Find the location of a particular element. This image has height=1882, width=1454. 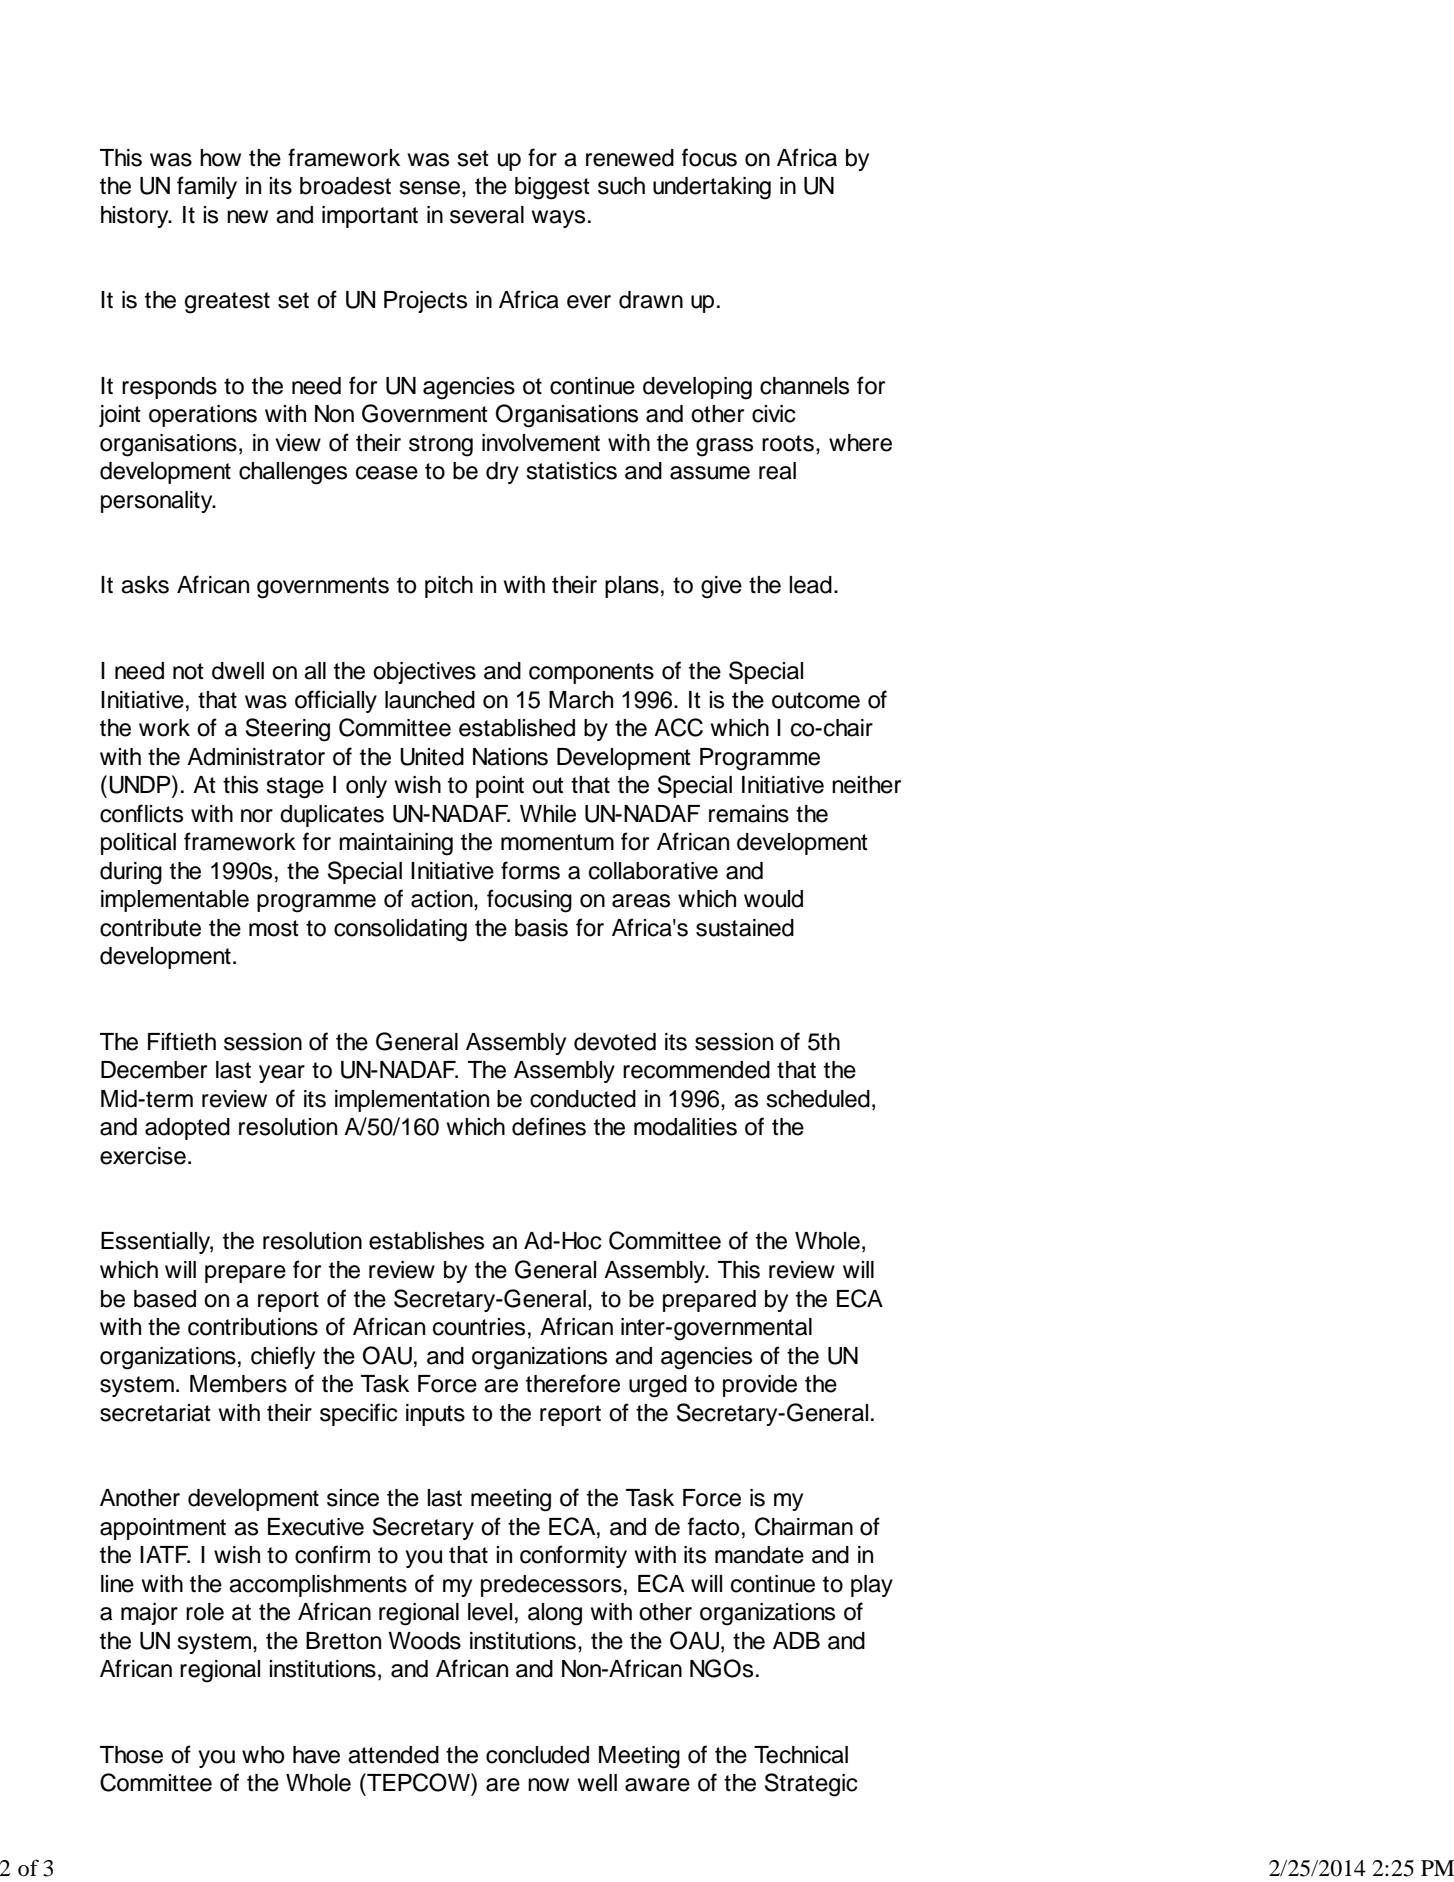

pitch is located at coordinates (449, 587).
